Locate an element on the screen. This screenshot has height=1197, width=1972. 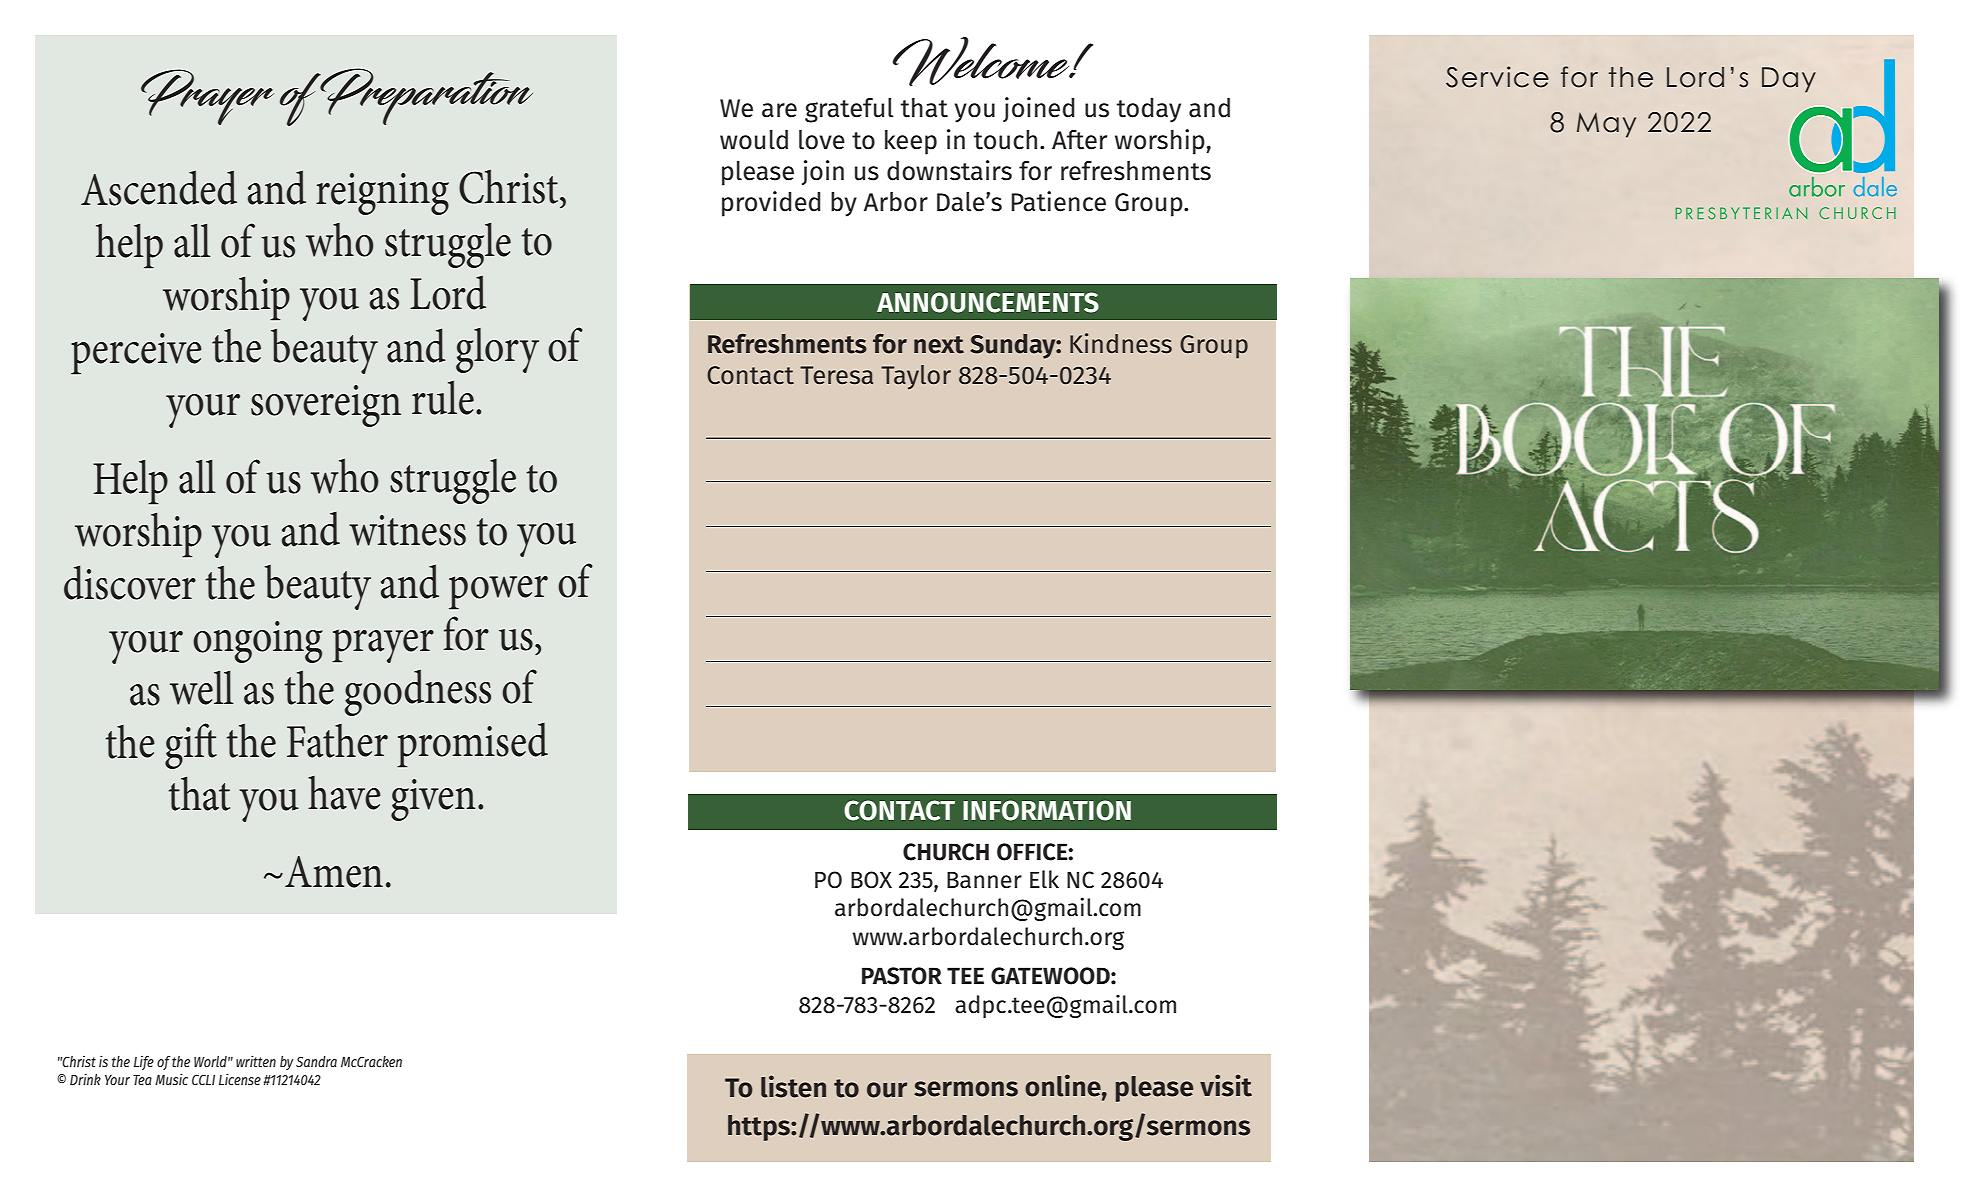
perceive is located at coordinates (136, 354).
